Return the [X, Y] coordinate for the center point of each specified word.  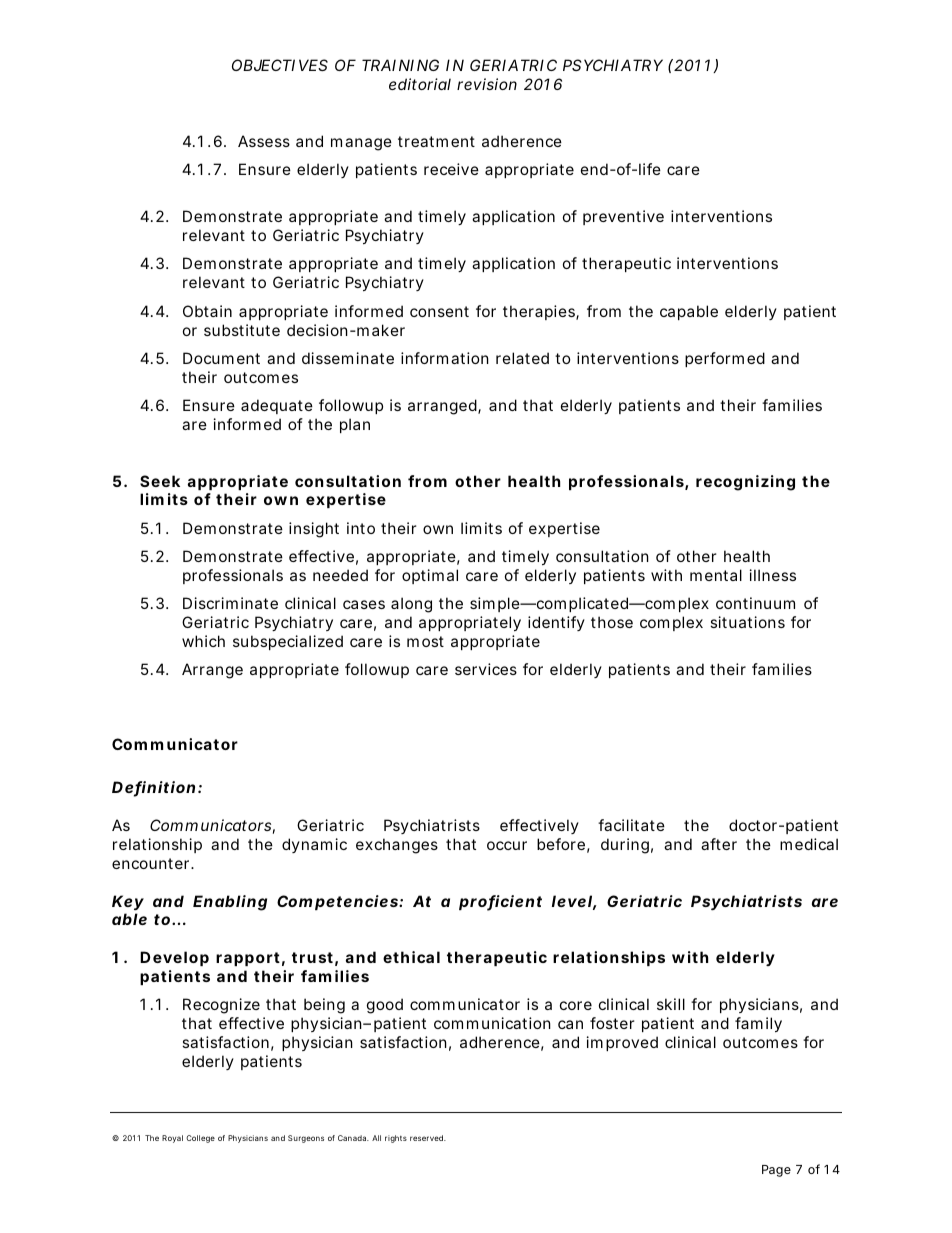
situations [747, 622]
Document [221, 358]
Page [776, 1171]
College [200, 1139]
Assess [264, 141]
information [445, 358]
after [719, 844]
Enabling [230, 903]
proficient [500, 903]
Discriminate [230, 603]
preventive [623, 217]
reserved [428, 1138]
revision [487, 84]
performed [725, 359]
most [425, 641]
